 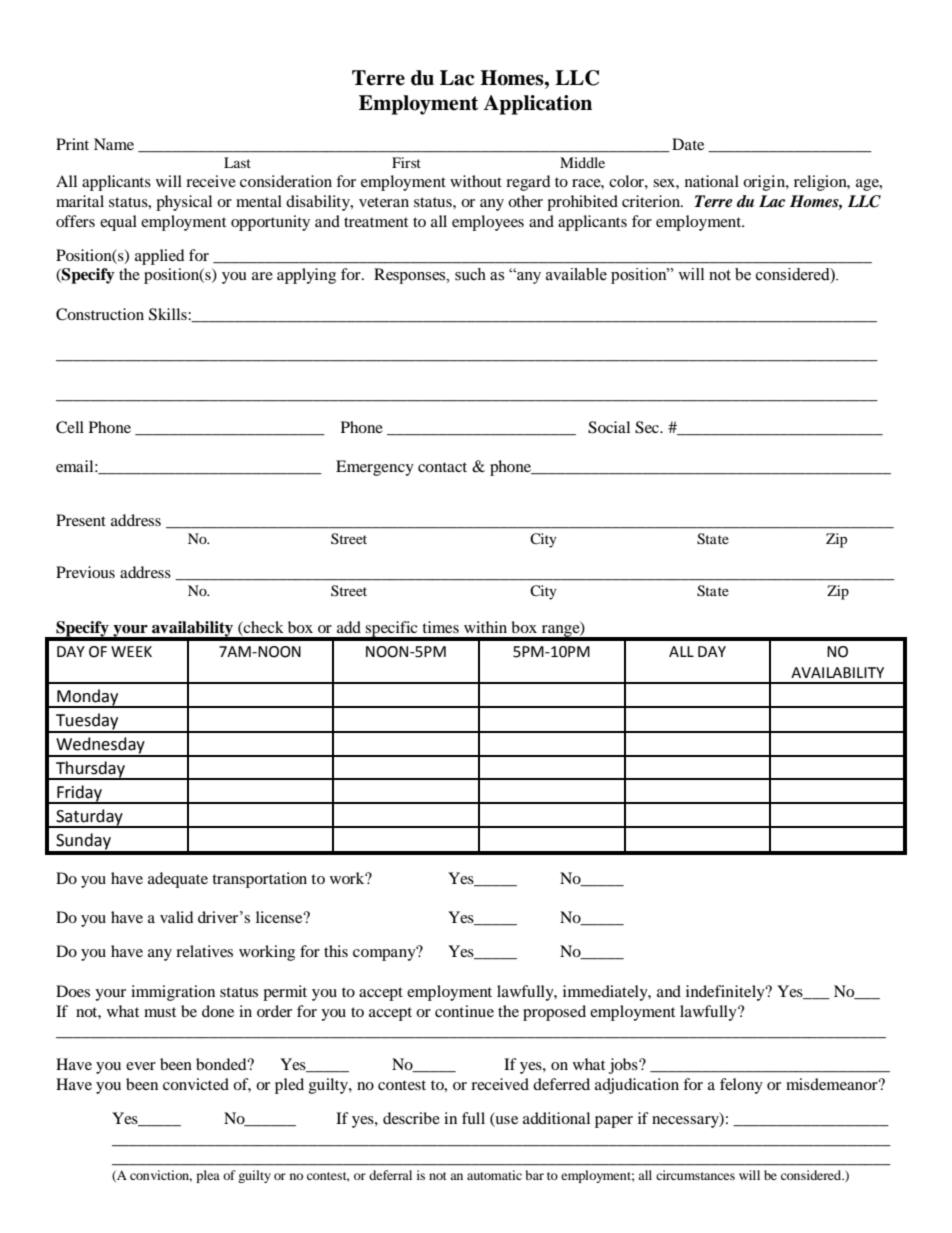 I want to click on plea, so click(x=208, y=1176).
